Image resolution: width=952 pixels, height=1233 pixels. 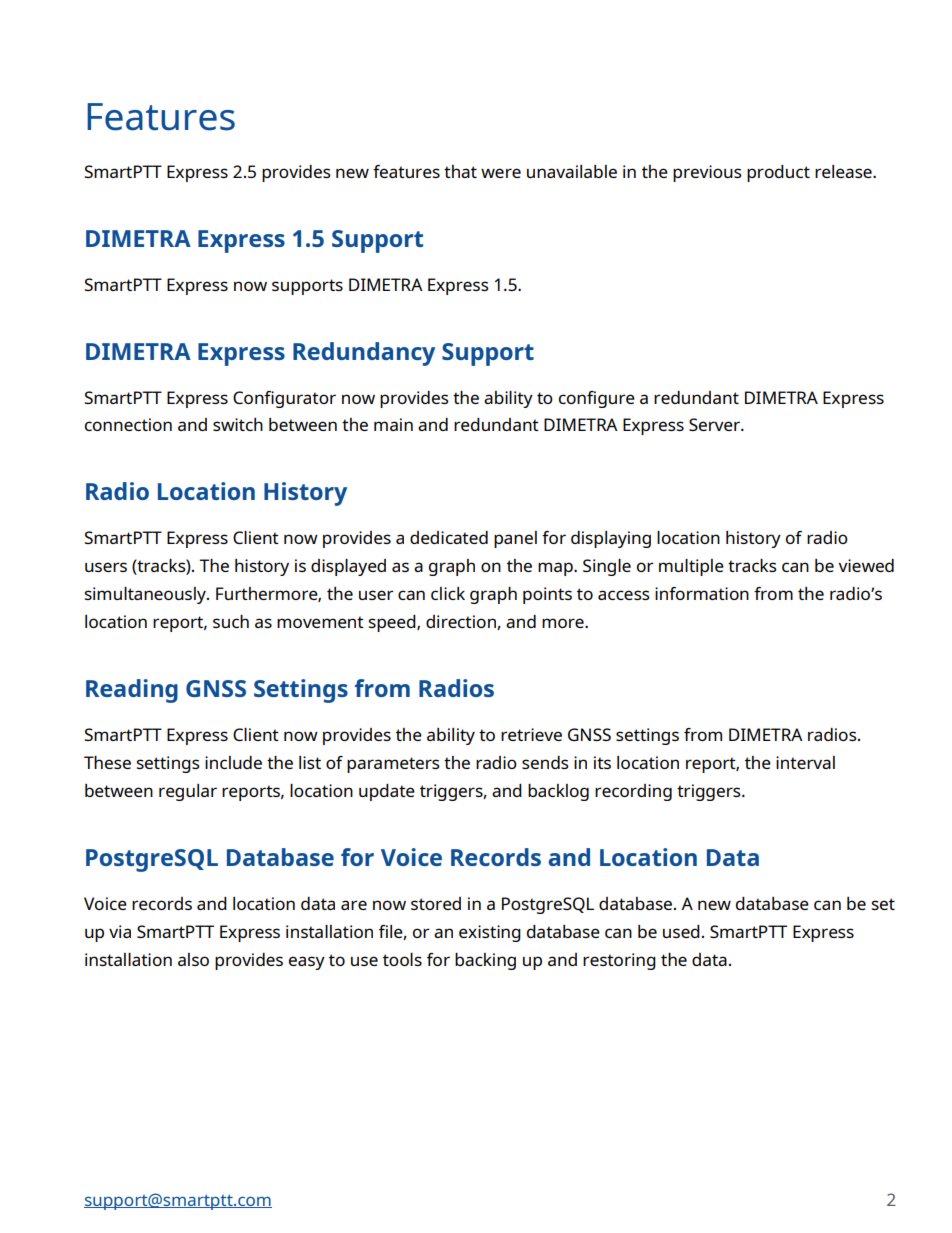 I want to click on product, so click(x=778, y=173).
